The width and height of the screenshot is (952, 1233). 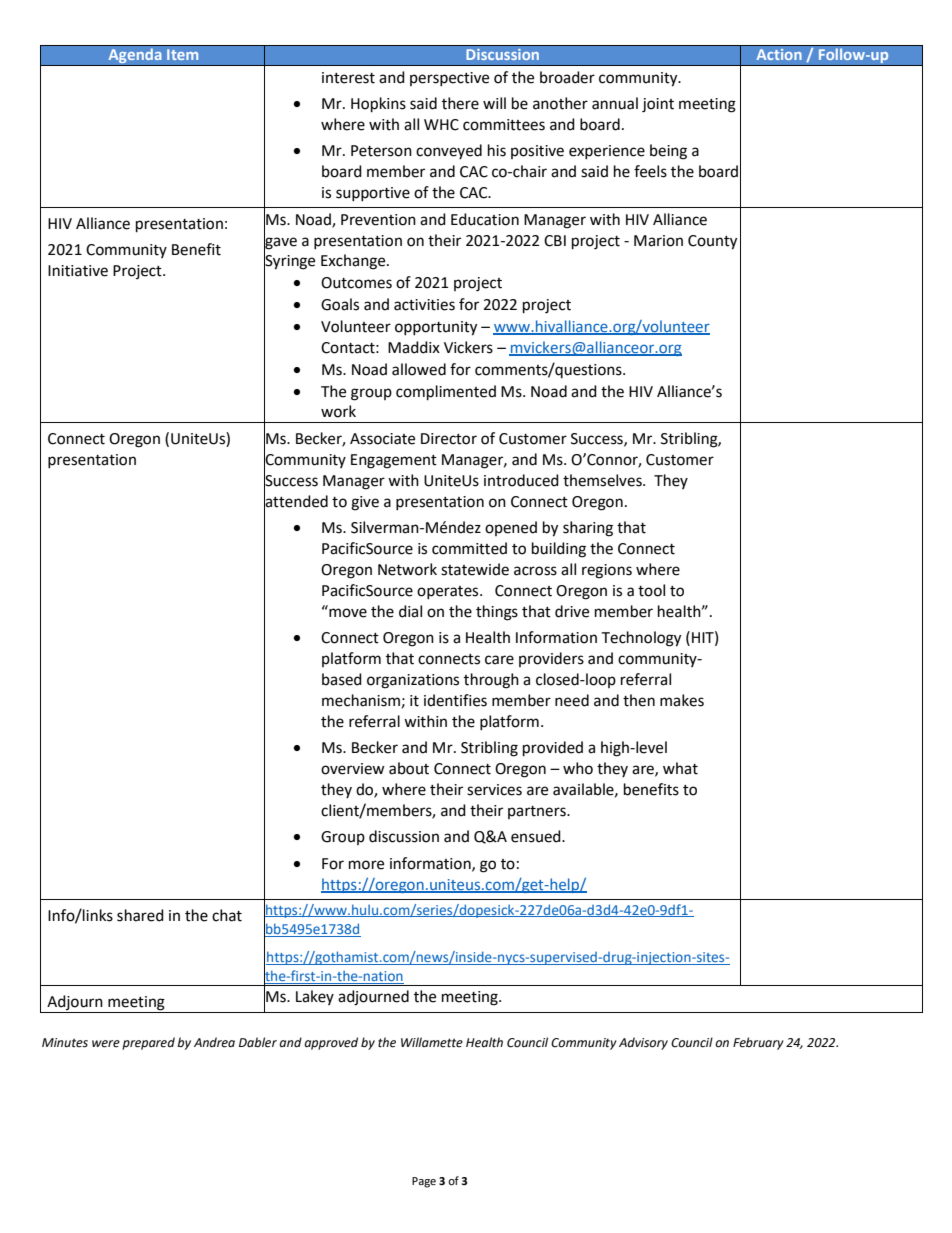 What do you see at coordinates (658, 105) in the screenshot?
I see `joint` at bounding box center [658, 105].
